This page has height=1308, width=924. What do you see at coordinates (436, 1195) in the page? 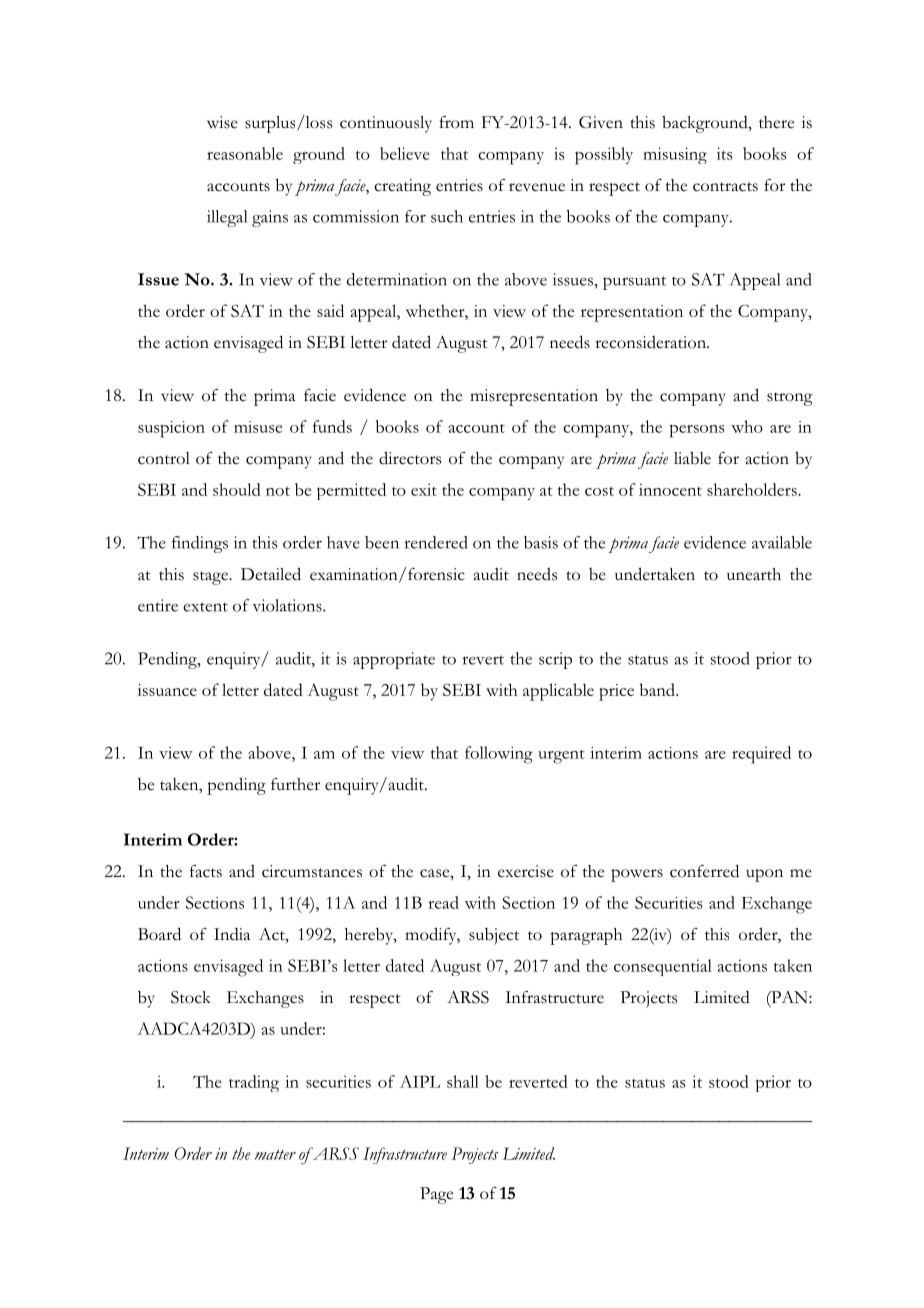
I see `Page` at bounding box center [436, 1195].
